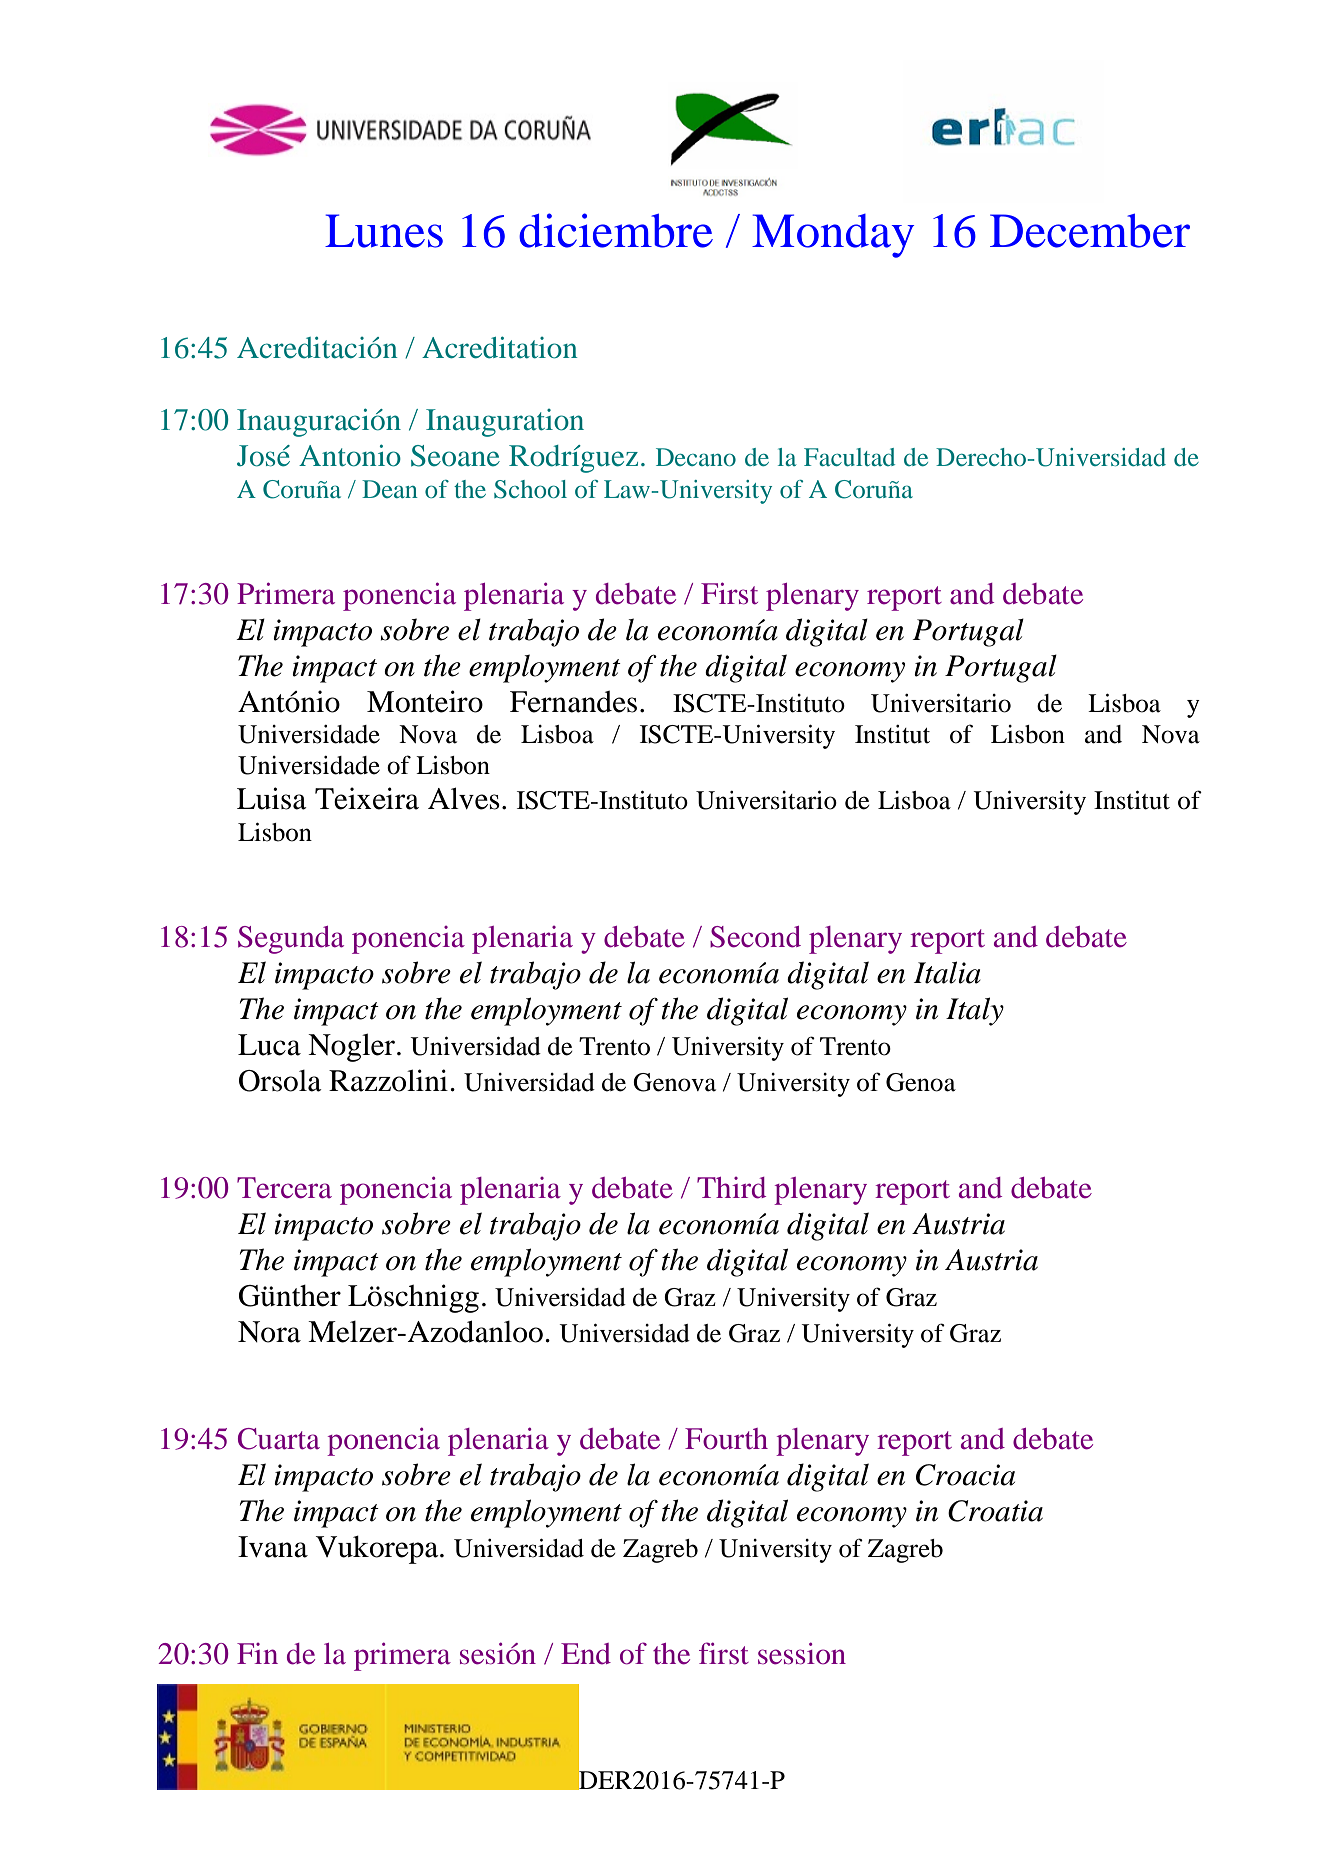 The height and width of the screenshot is (1875, 1326). I want to click on Lunes, so click(384, 231).
